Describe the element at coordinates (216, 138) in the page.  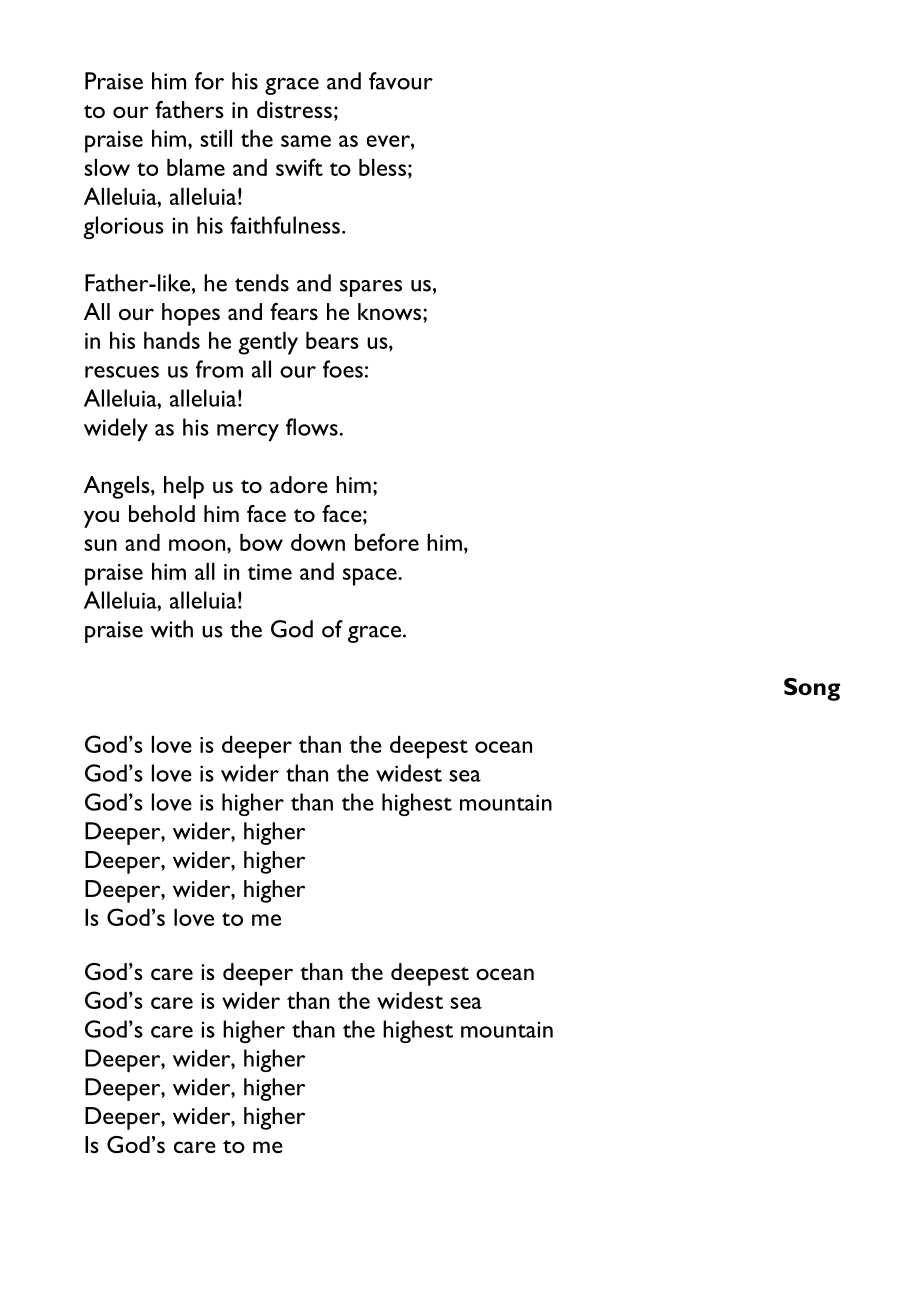
I see `still` at that location.
